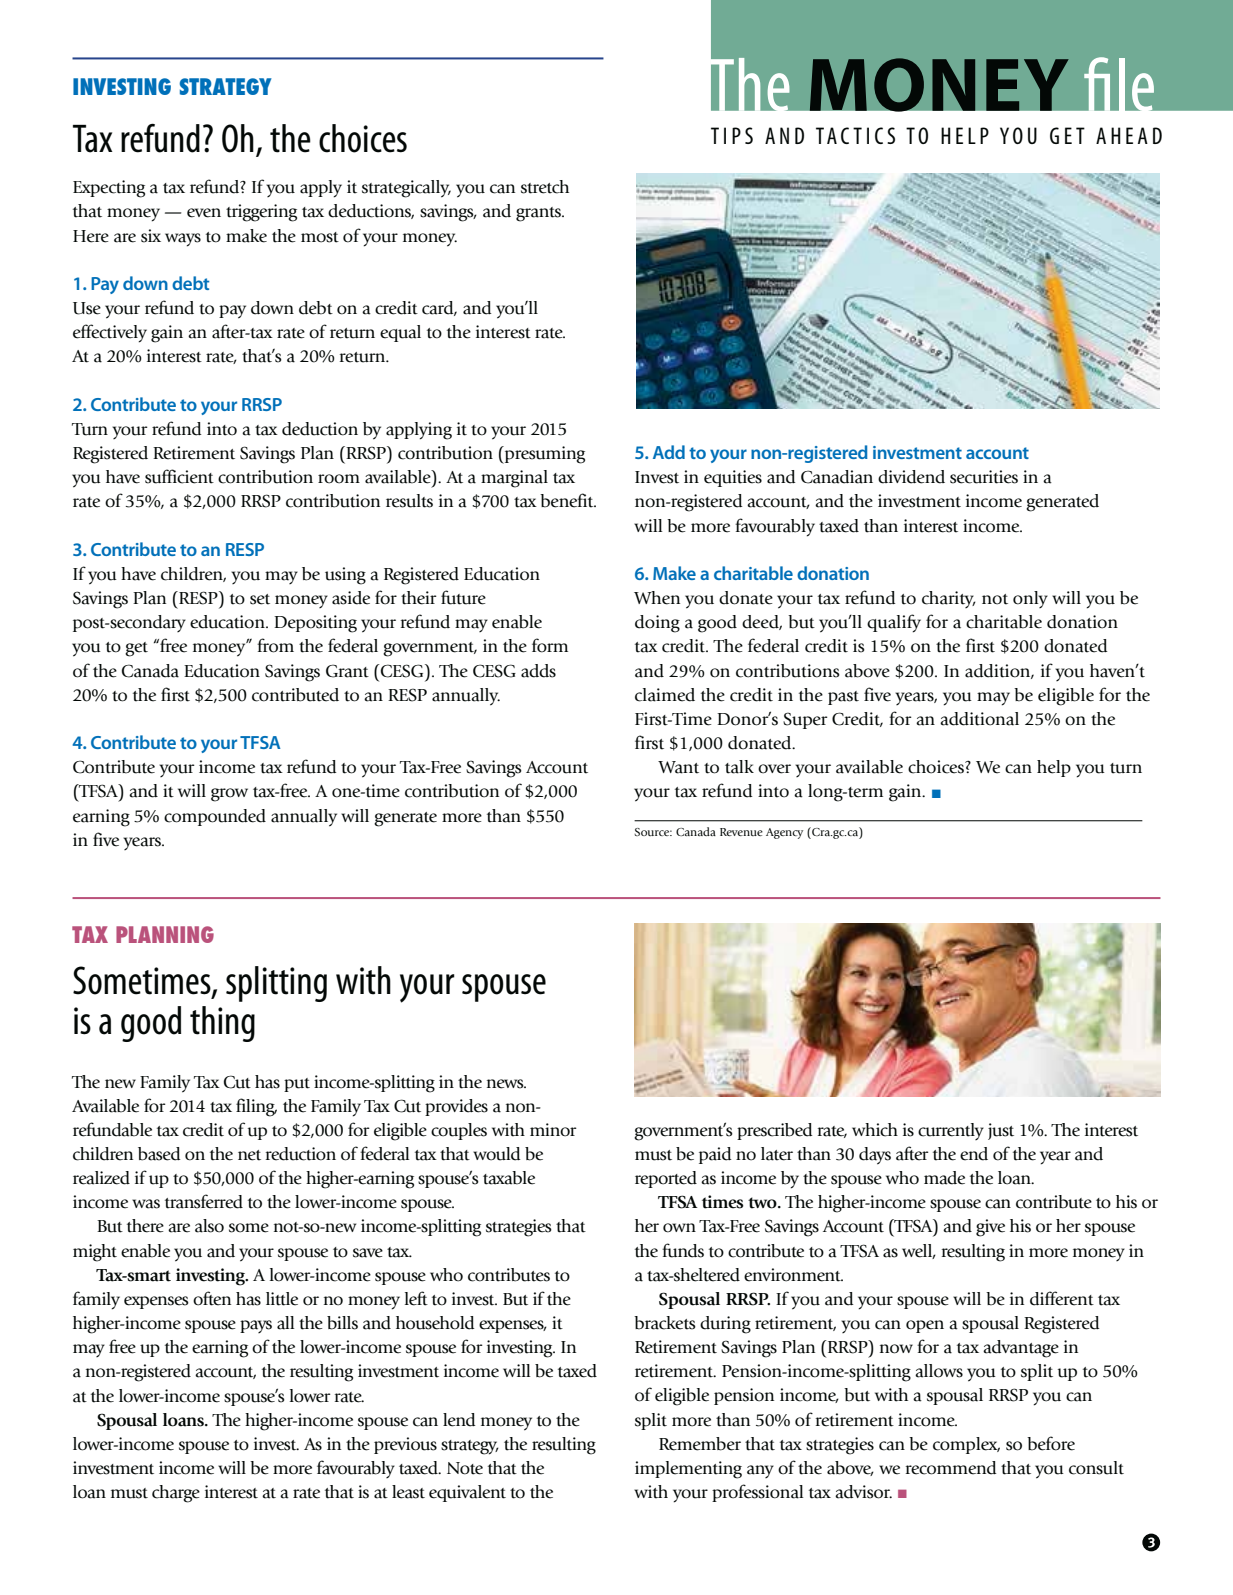 The width and height of the screenshot is (1233, 1595). I want to click on Agency, so click(784, 833).
